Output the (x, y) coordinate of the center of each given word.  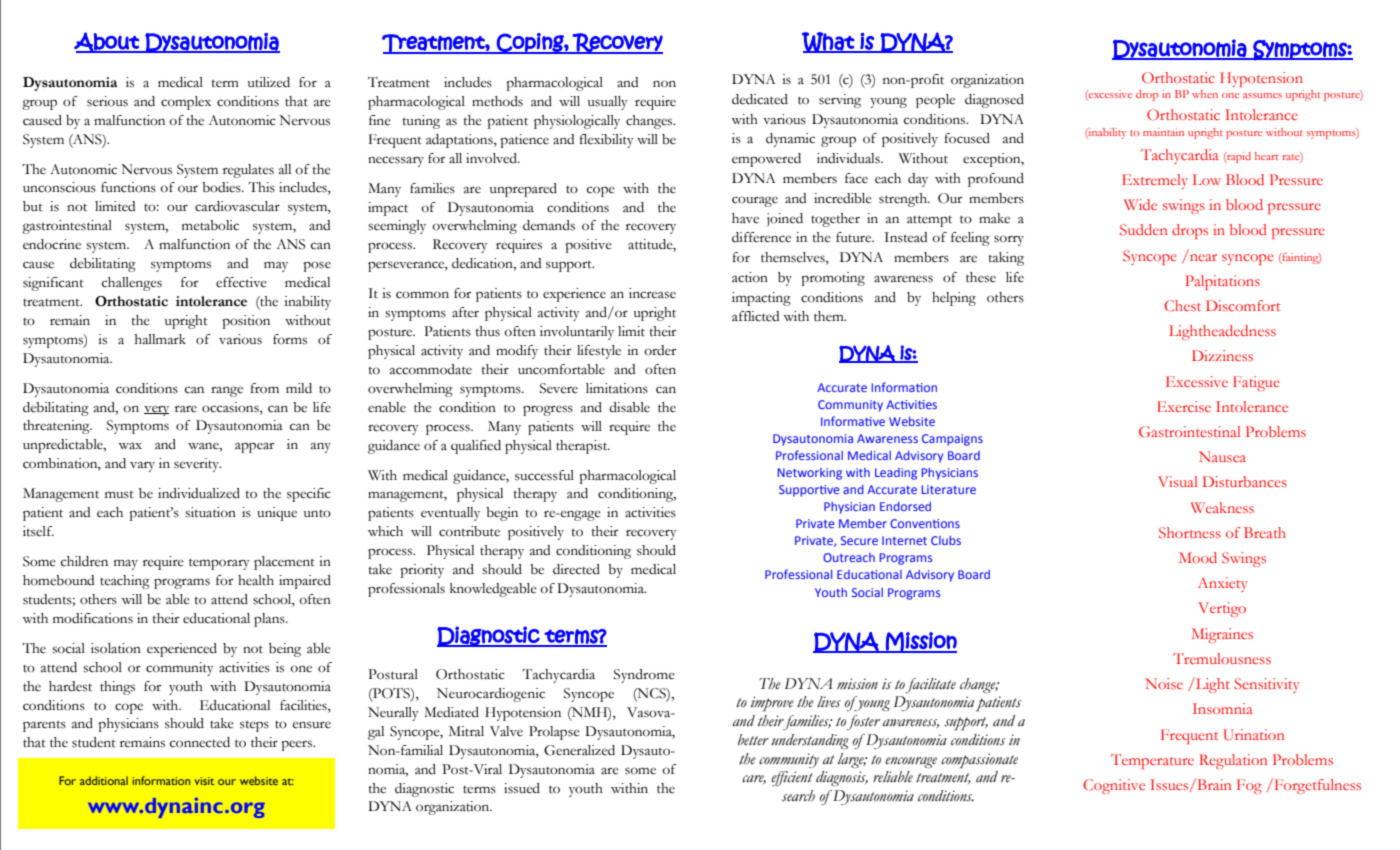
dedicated (760, 99)
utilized (269, 82)
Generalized (579, 750)
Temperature (1152, 761)
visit (204, 781)
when (1205, 94)
